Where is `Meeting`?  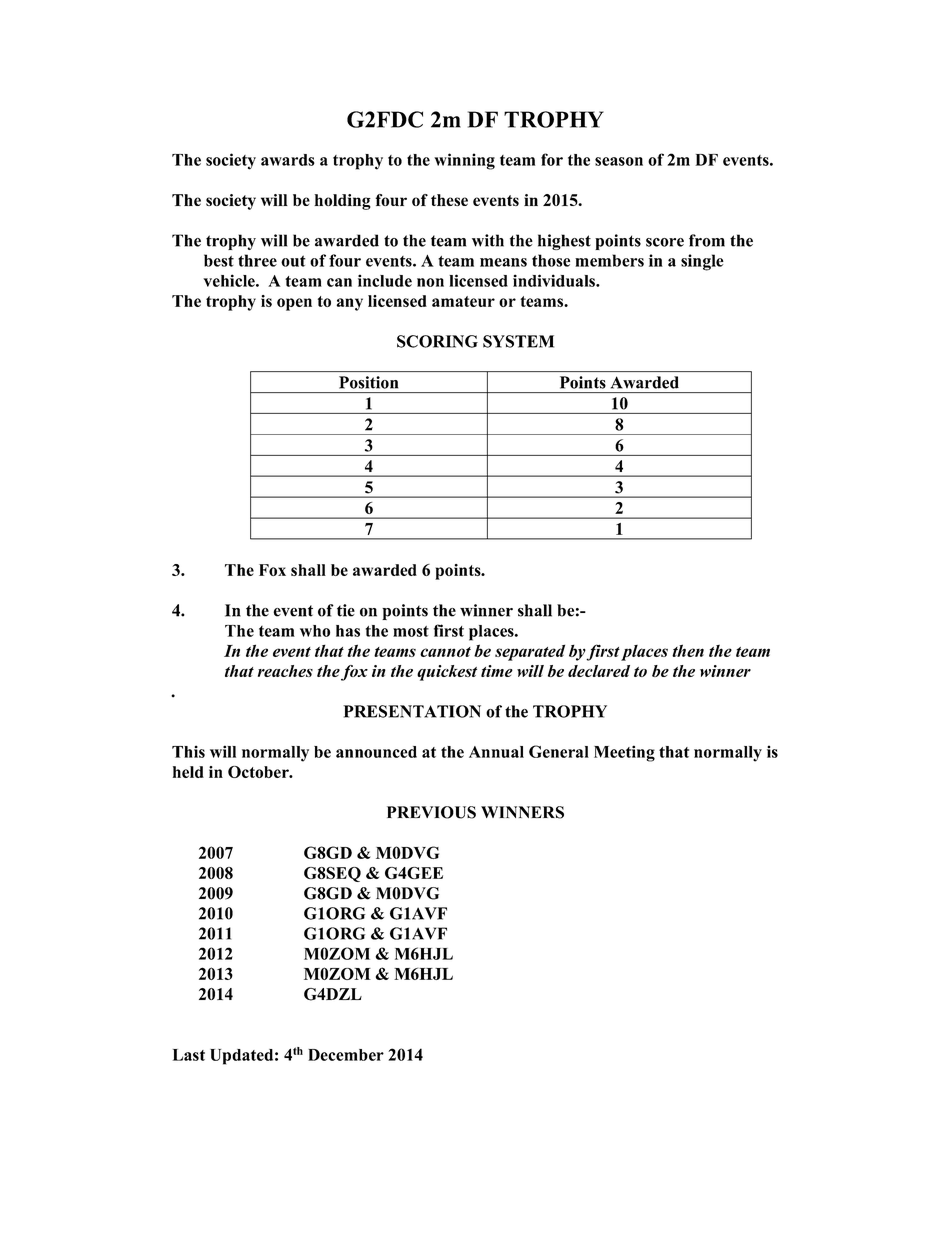
Meeting is located at coordinates (624, 753).
